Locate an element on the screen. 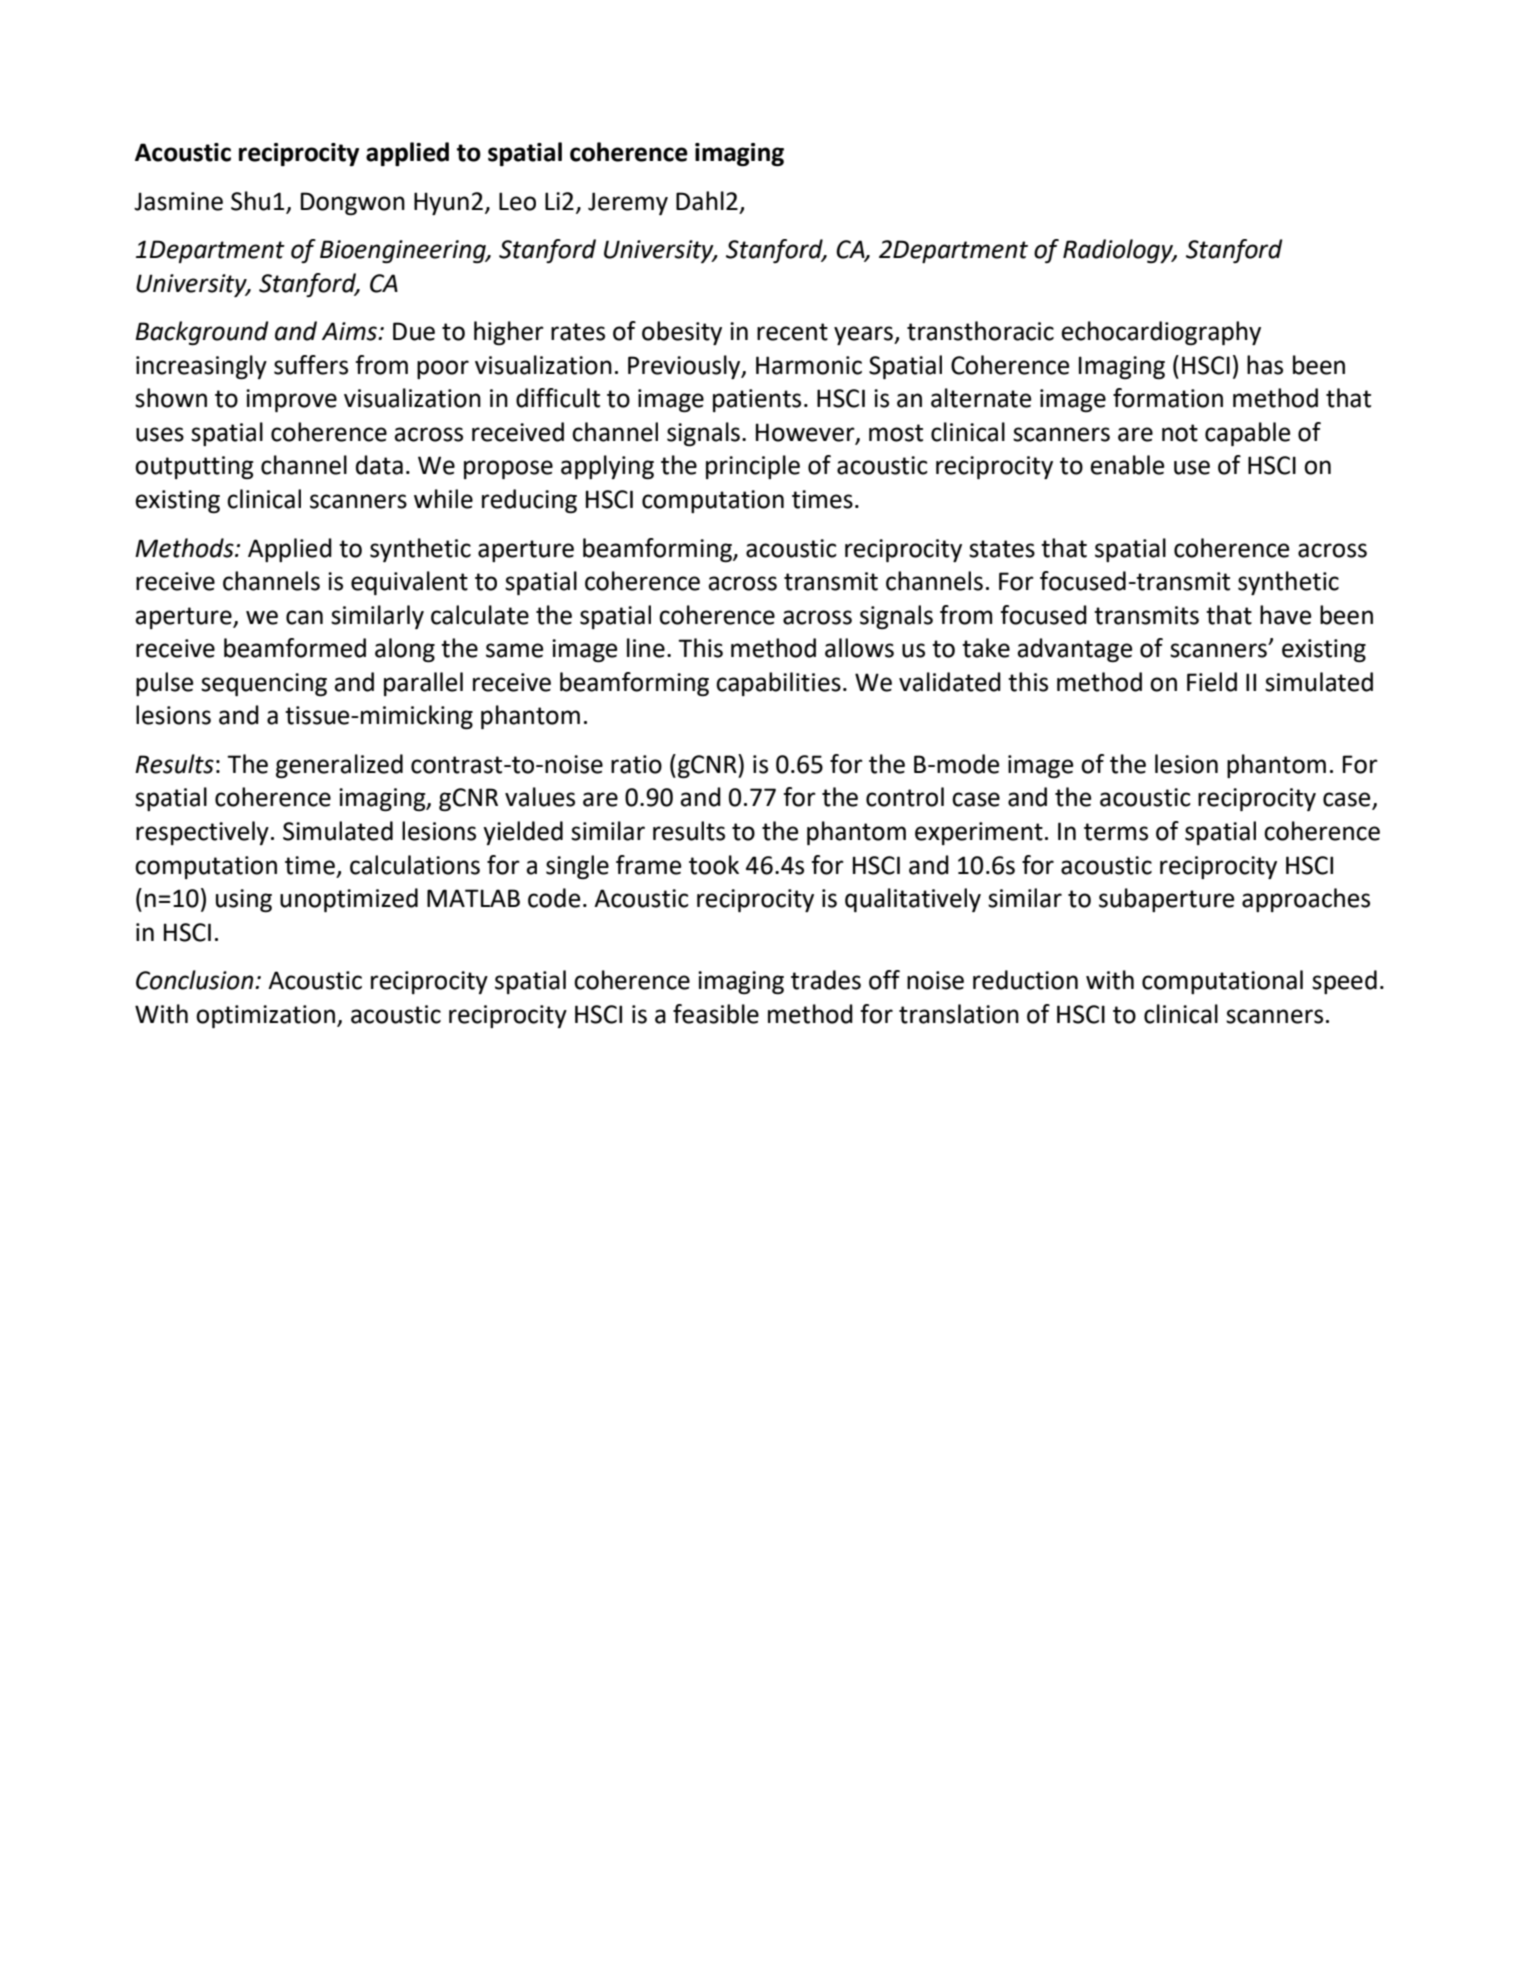 The image size is (1529, 1979). optimization is located at coordinates (267, 1016).
